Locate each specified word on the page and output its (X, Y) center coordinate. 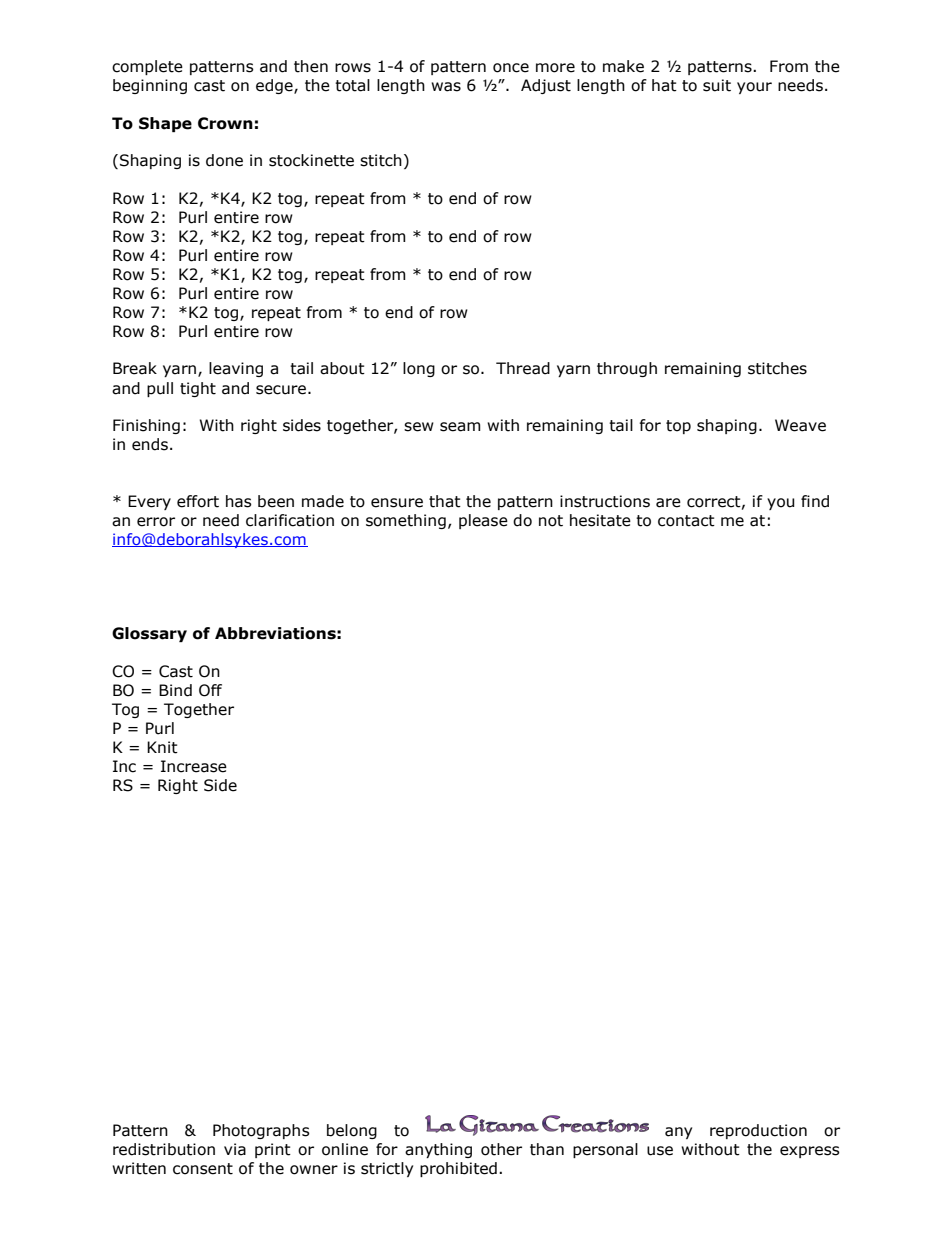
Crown (225, 123)
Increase (194, 766)
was (446, 87)
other (501, 1149)
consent (203, 1169)
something (406, 521)
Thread (523, 368)
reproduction (758, 1131)
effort (198, 501)
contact (686, 521)
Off (210, 690)
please (483, 521)
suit (717, 85)
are (668, 503)
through (627, 369)
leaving (236, 369)
